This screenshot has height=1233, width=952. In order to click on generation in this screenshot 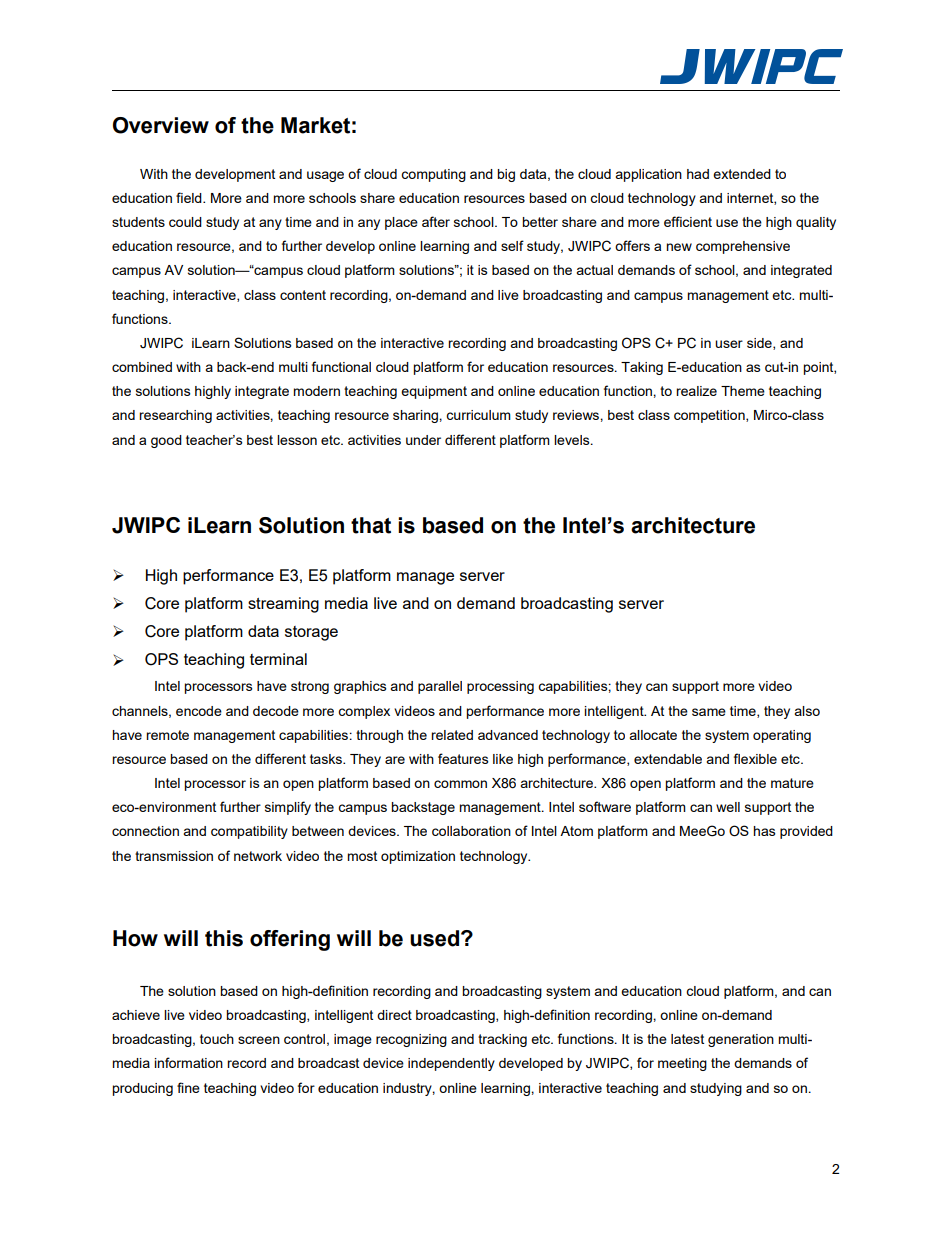, I will do `click(741, 1040)`.
